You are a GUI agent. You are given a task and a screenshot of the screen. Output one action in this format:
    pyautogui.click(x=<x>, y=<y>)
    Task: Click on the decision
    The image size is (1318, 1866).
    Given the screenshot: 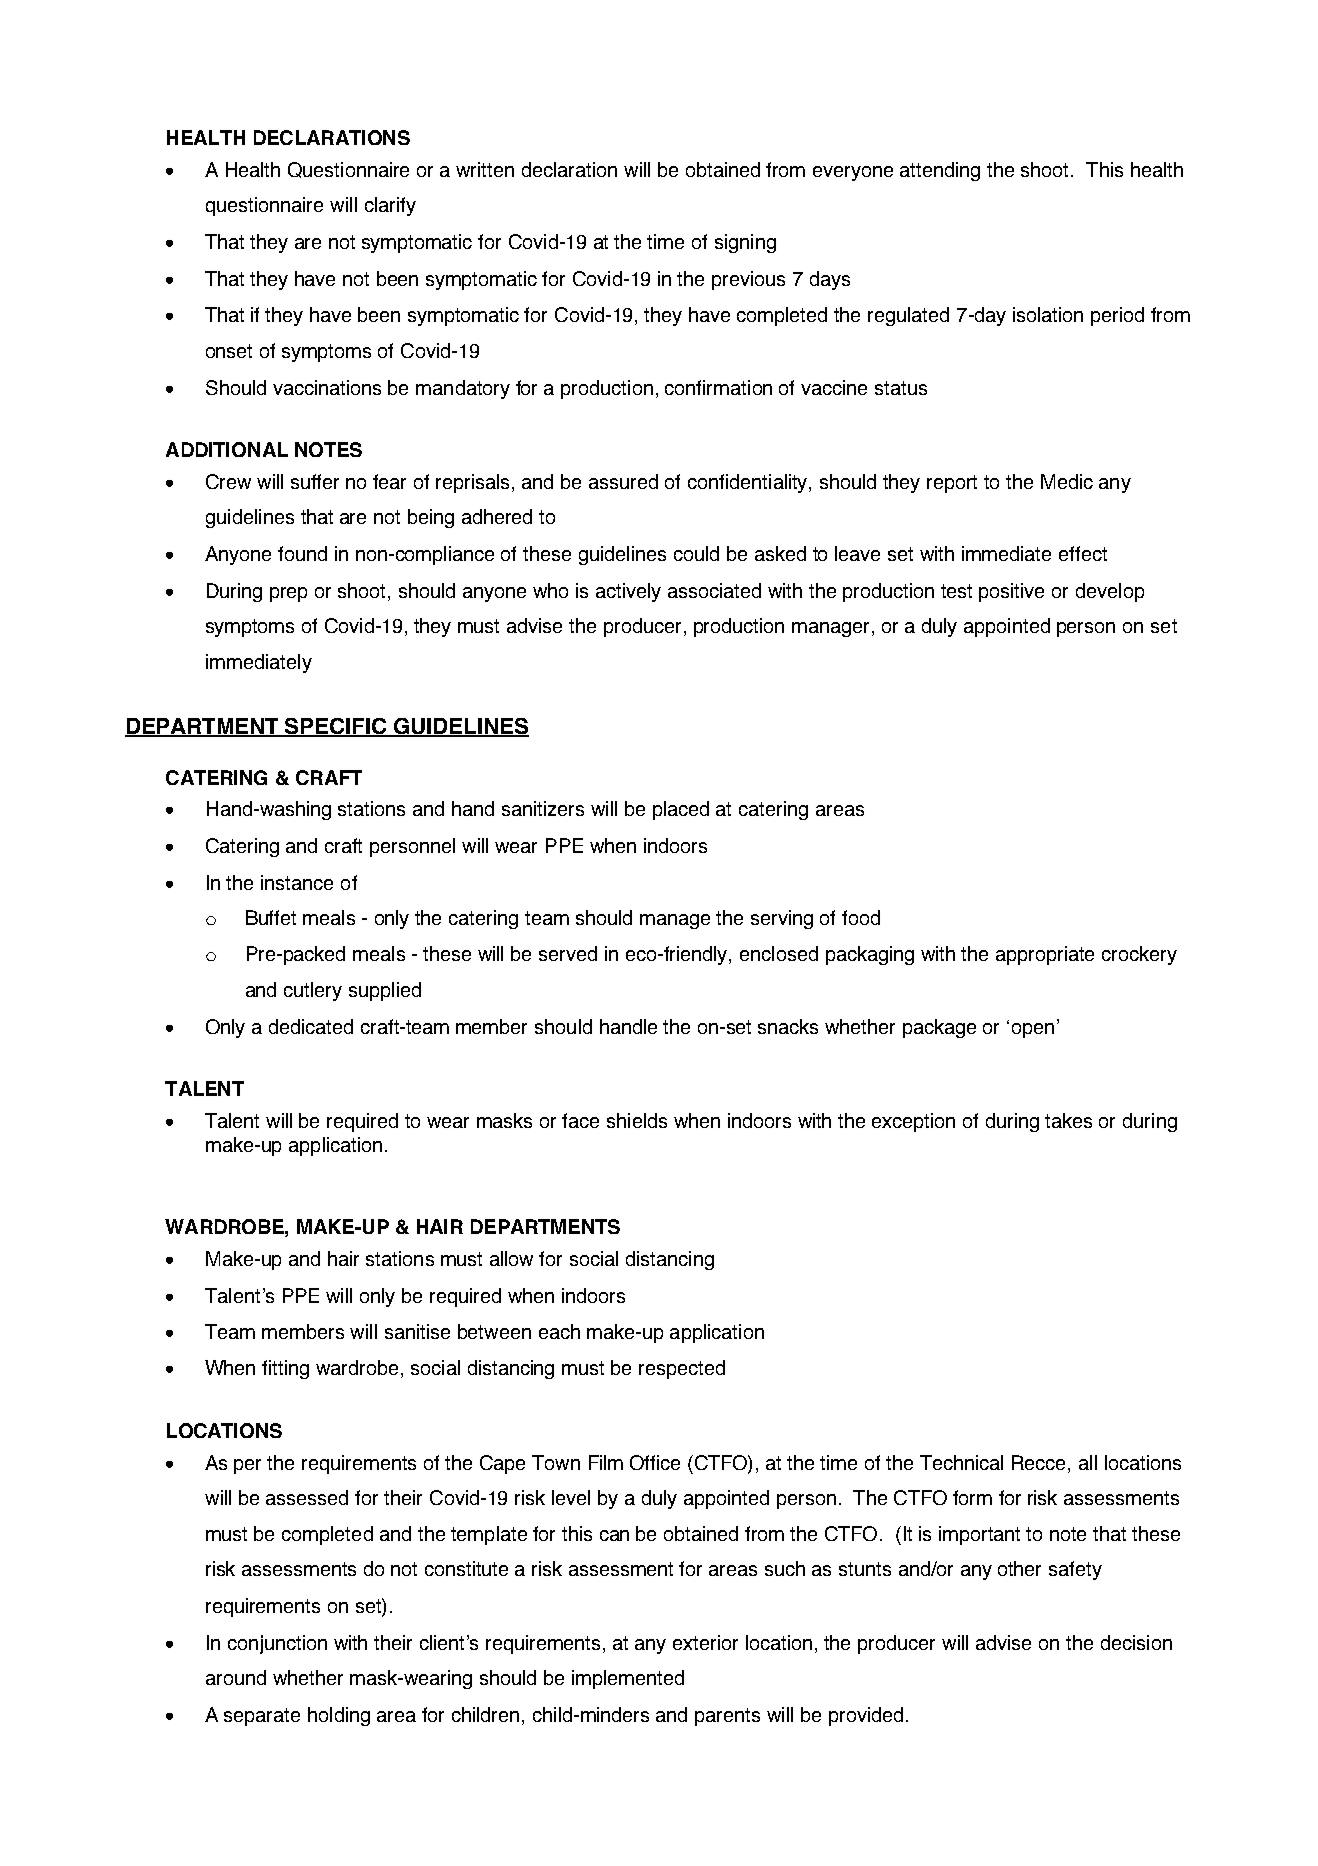 What is the action you would take?
    pyautogui.click(x=1136, y=1642)
